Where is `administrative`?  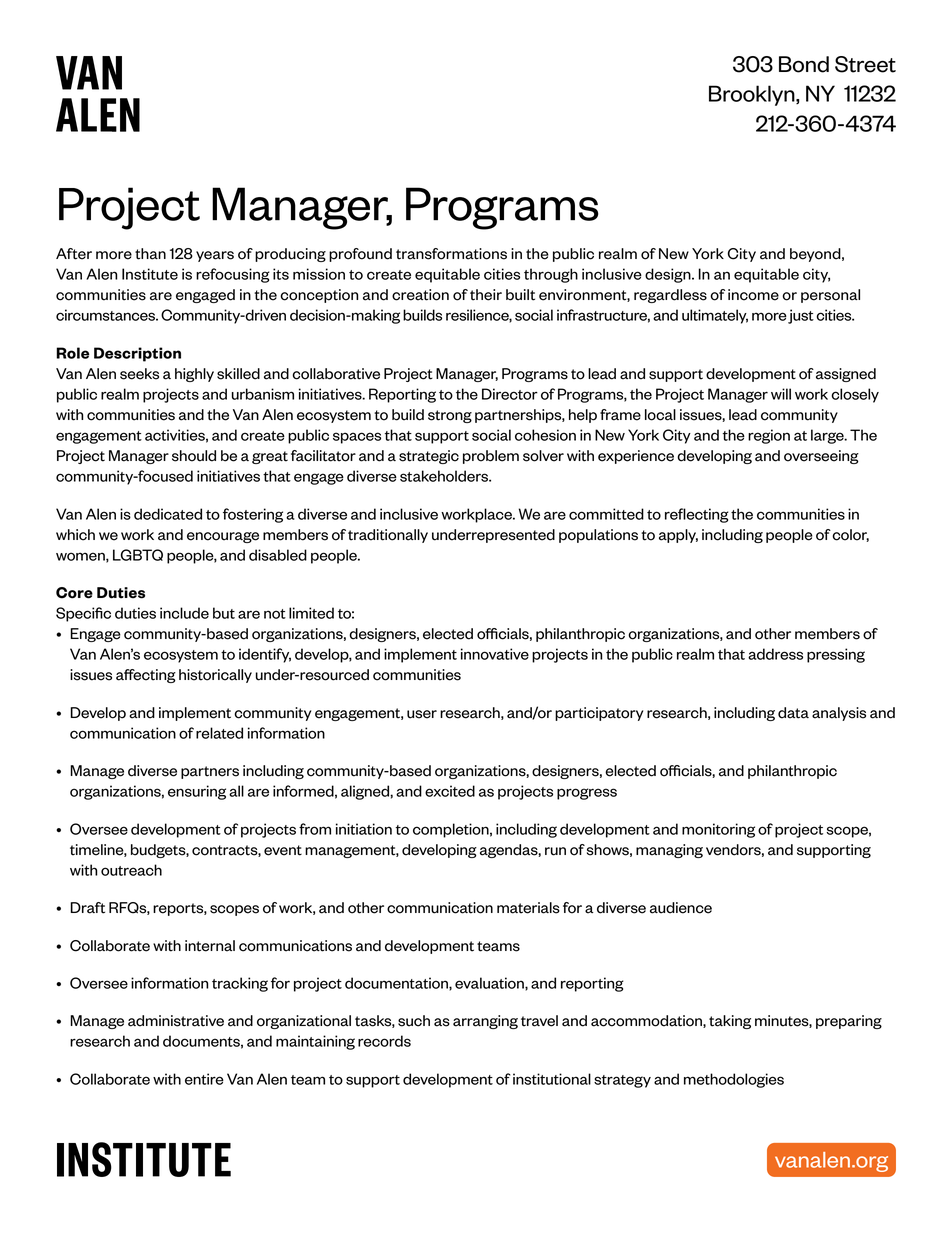
administrative is located at coordinates (176, 1021).
